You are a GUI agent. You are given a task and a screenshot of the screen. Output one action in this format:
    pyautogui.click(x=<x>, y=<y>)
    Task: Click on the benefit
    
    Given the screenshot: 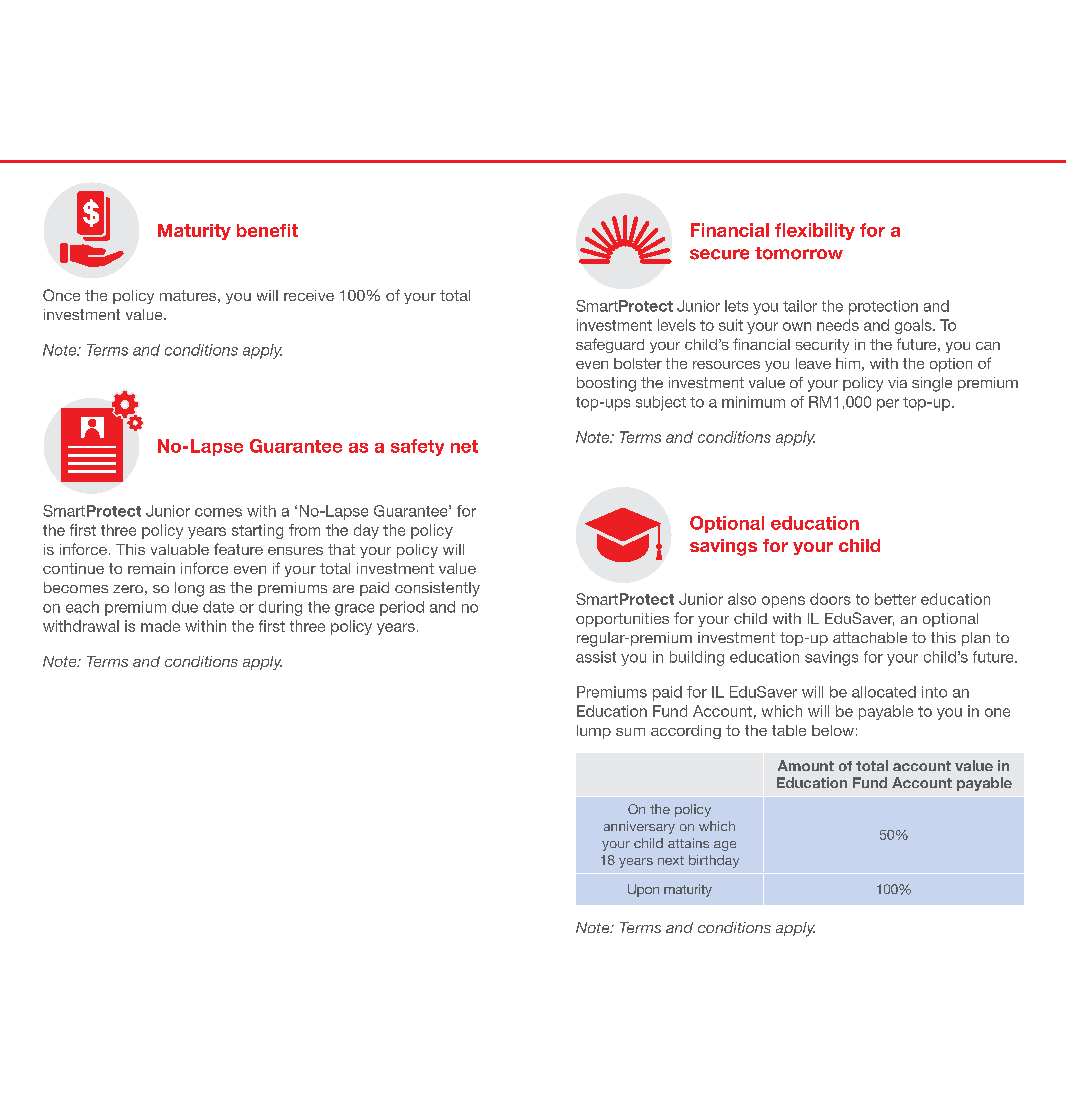 What is the action you would take?
    pyautogui.click(x=267, y=230)
